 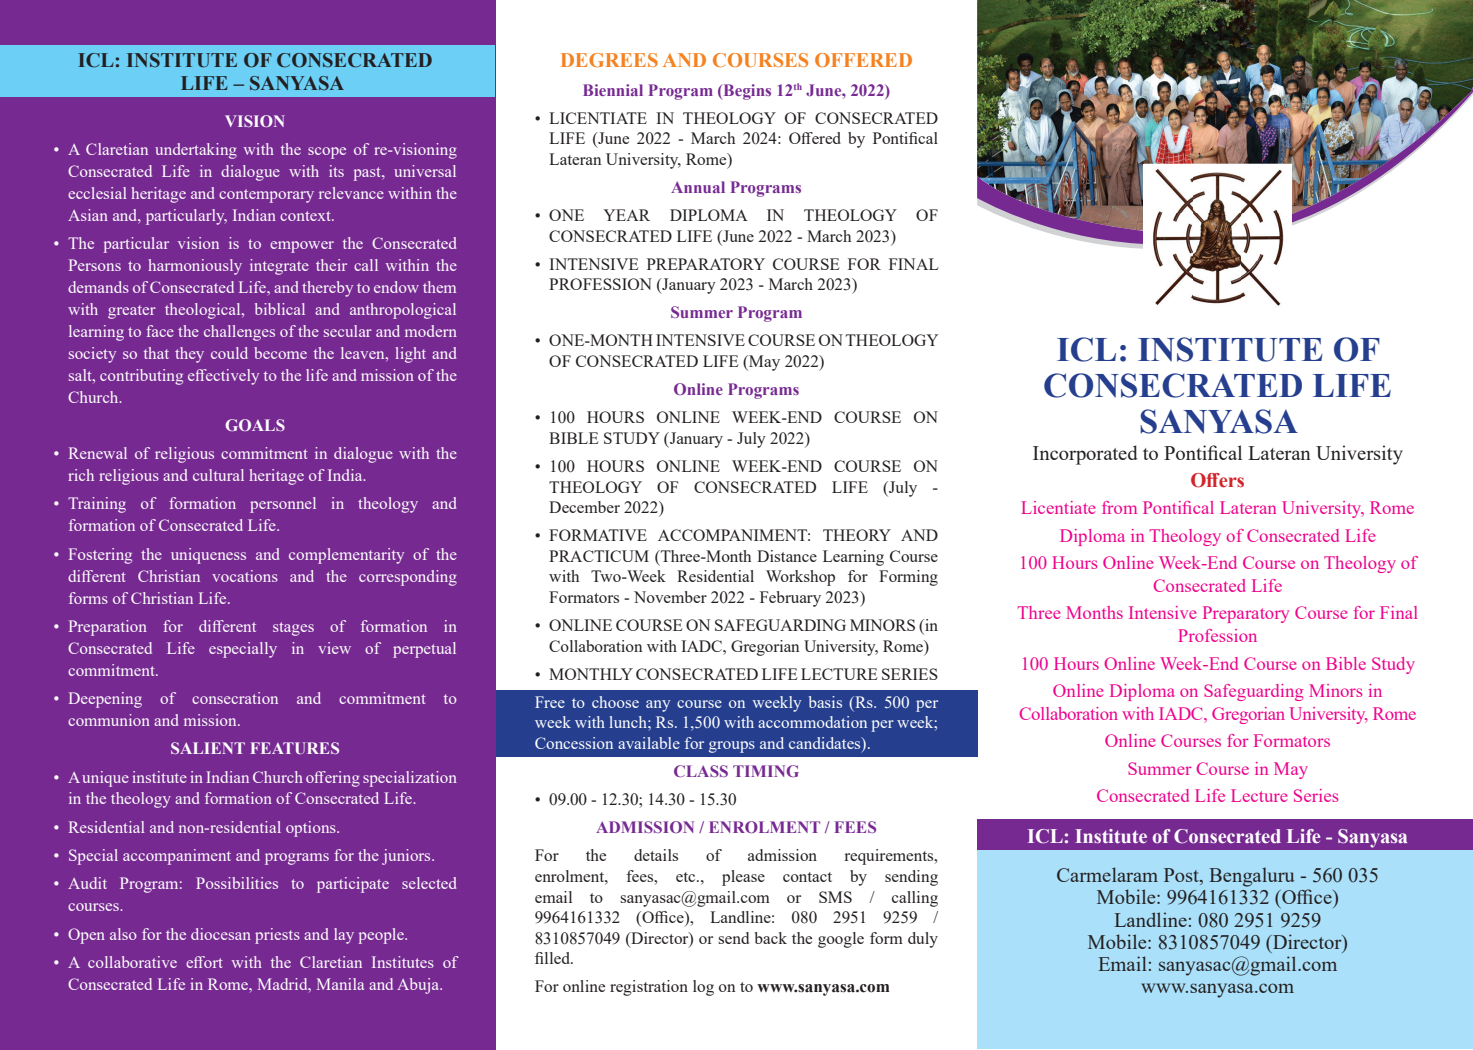 What do you see at coordinates (411, 355) in the document?
I see `light` at bounding box center [411, 355].
